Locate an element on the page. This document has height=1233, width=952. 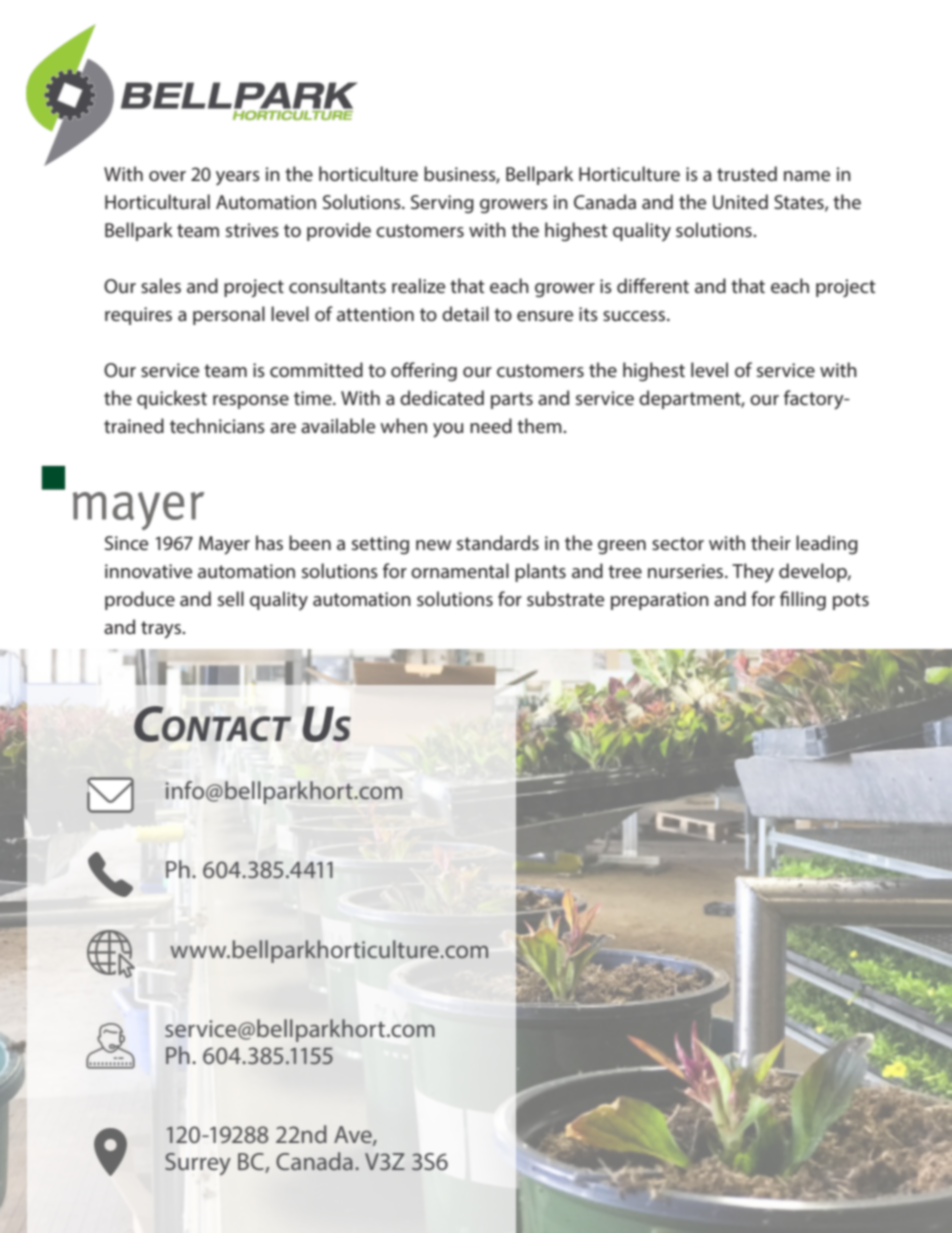
substrate is located at coordinates (565, 598).
